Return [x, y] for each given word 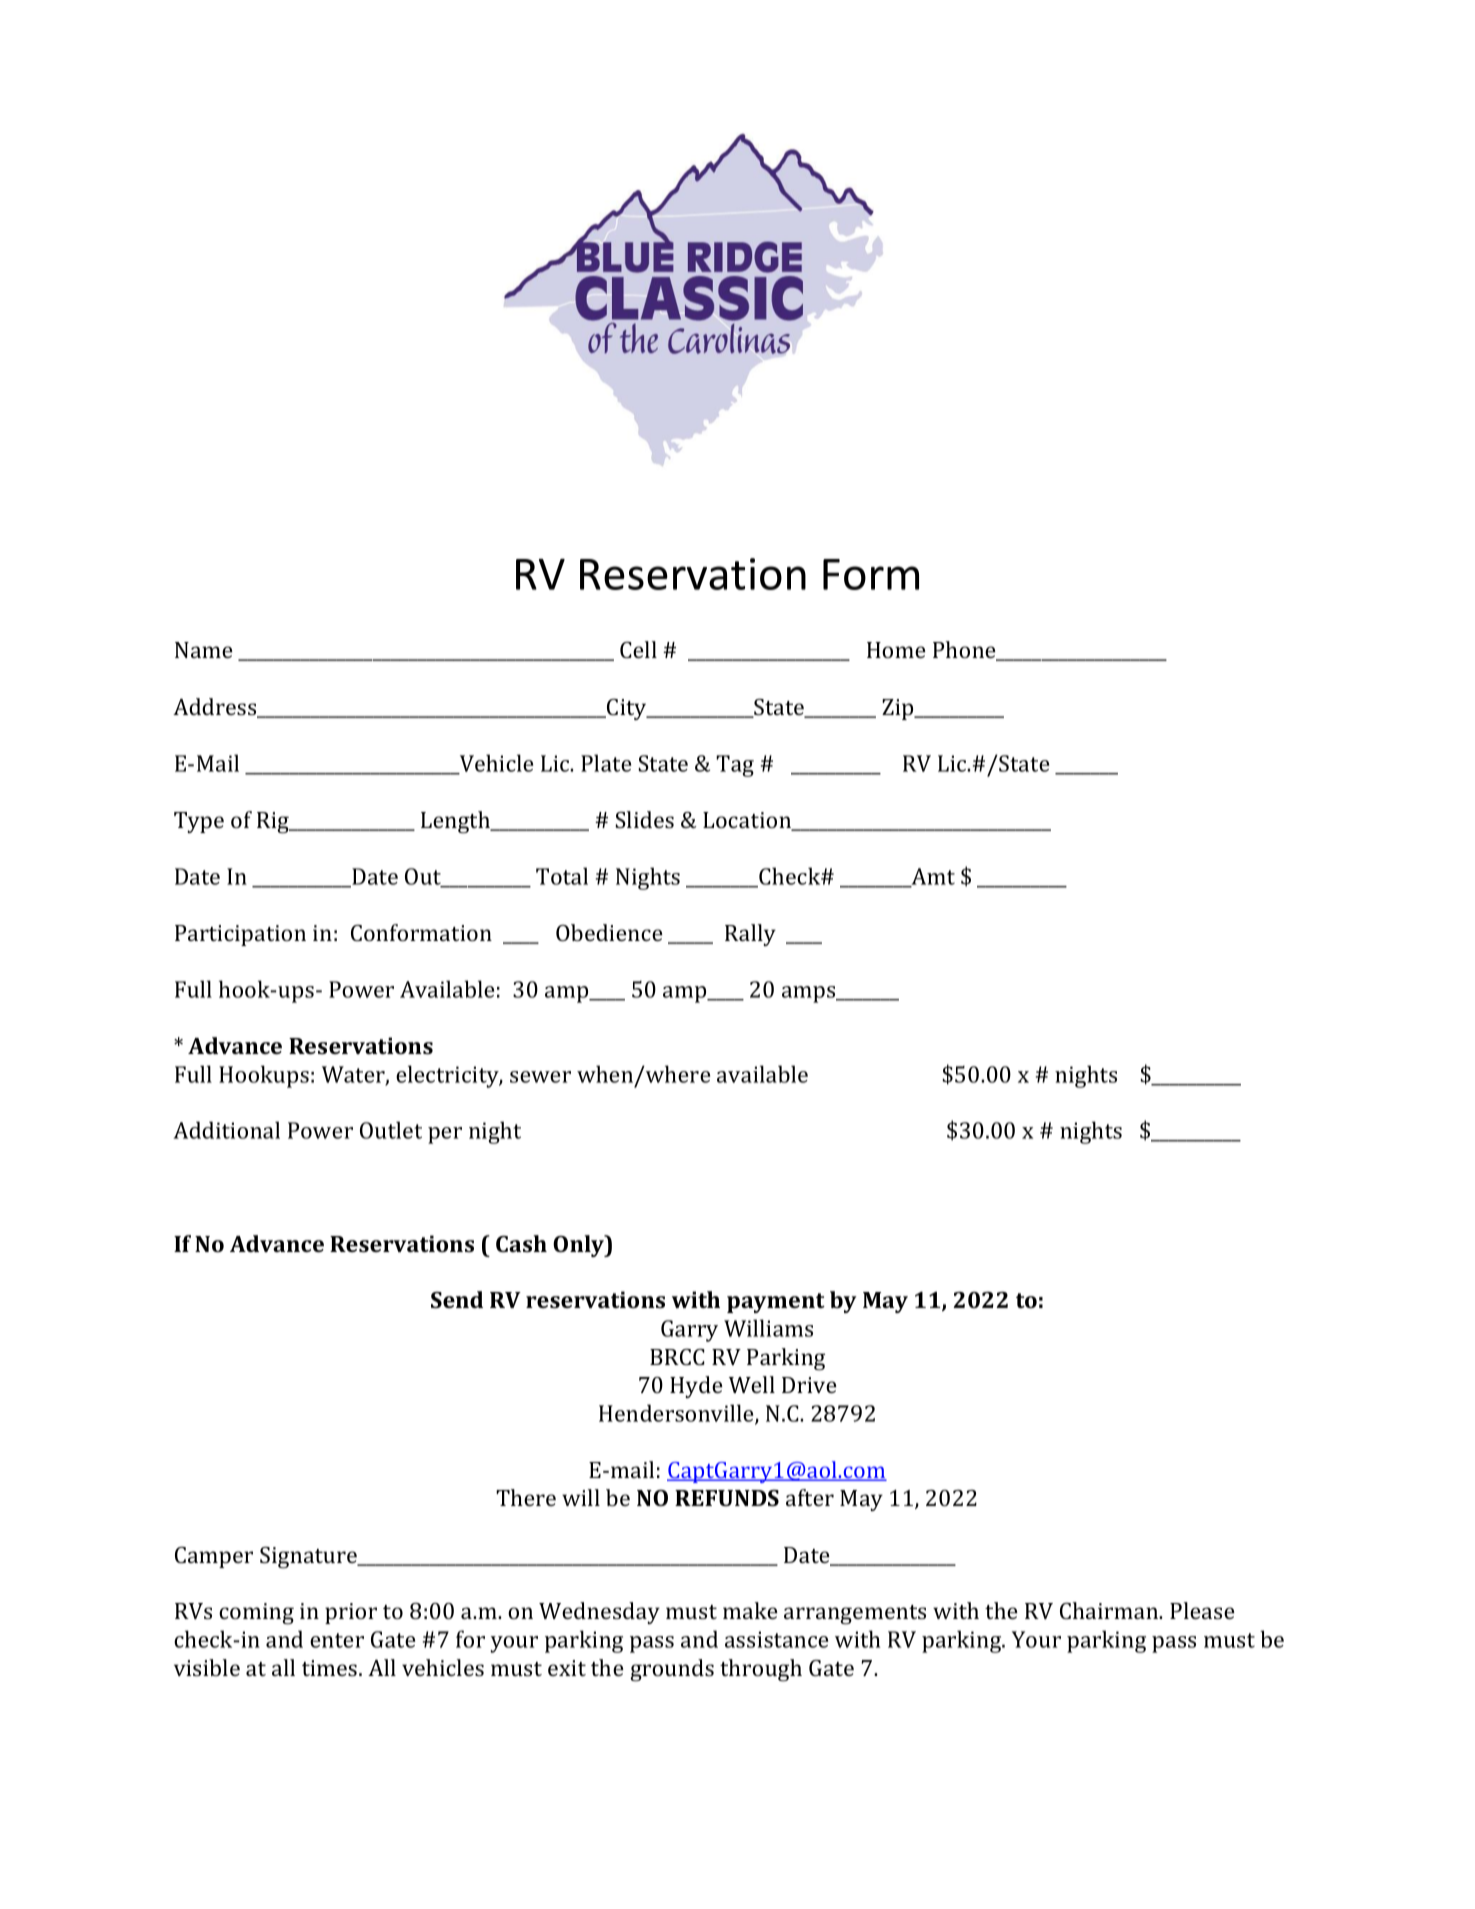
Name [204, 650]
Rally [750, 935]
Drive [809, 1385]
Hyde [696, 1387]
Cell [638, 649]
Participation [240, 935]
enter [337, 1640]
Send [457, 1299]
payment [776, 1303]
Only [580, 1246]
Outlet [391, 1130]
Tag [735, 766]
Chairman [1110, 1610]
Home [896, 650]
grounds [672, 1670]
